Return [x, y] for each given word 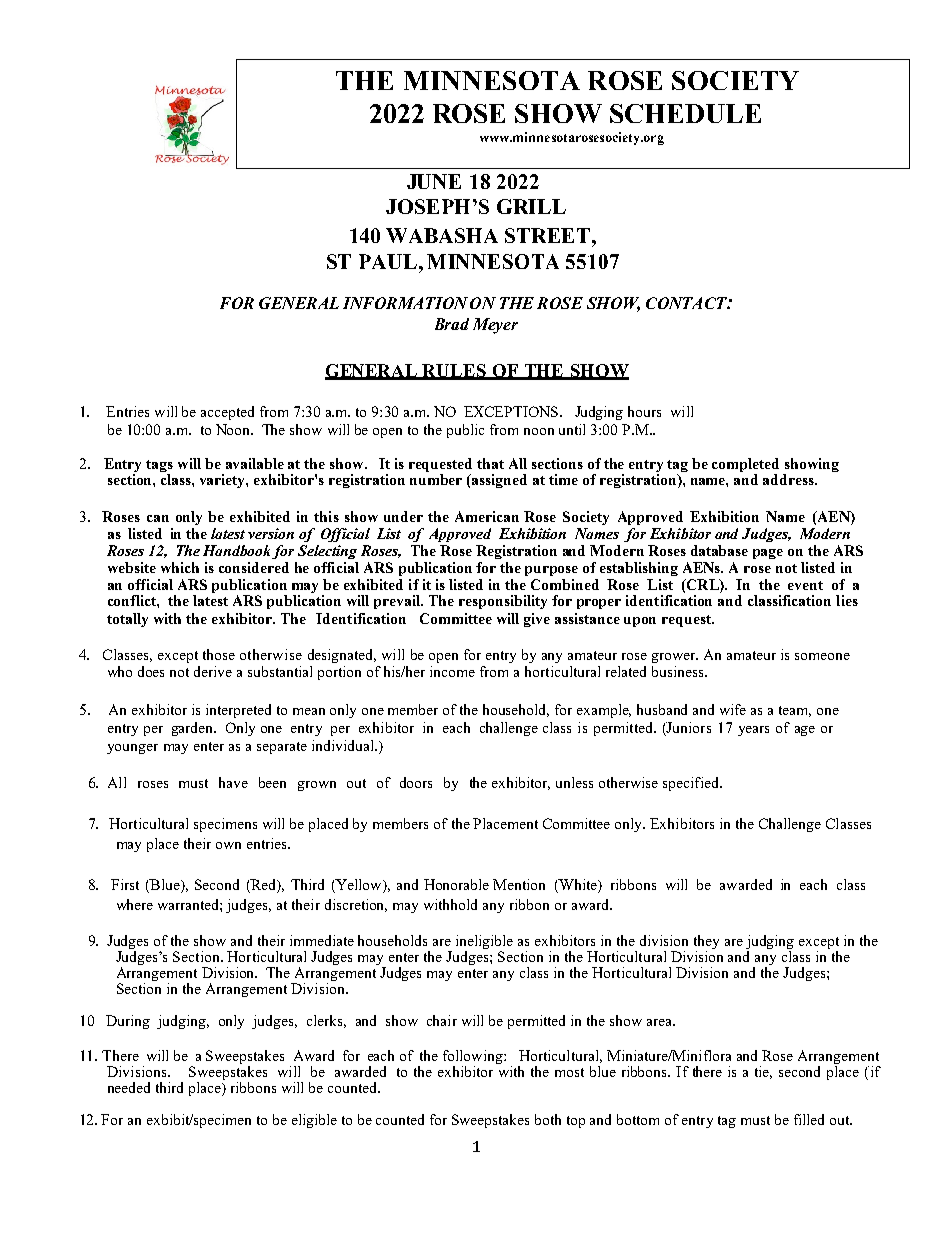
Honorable [456, 884]
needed [129, 1087]
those [219, 654]
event [805, 585]
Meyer [495, 326]
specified [692, 784]
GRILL [531, 206]
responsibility [503, 602]
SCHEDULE [685, 113]
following [474, 1058]
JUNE [434, 181]
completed [745, 465]
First [125, 884]
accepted [227, 413]
